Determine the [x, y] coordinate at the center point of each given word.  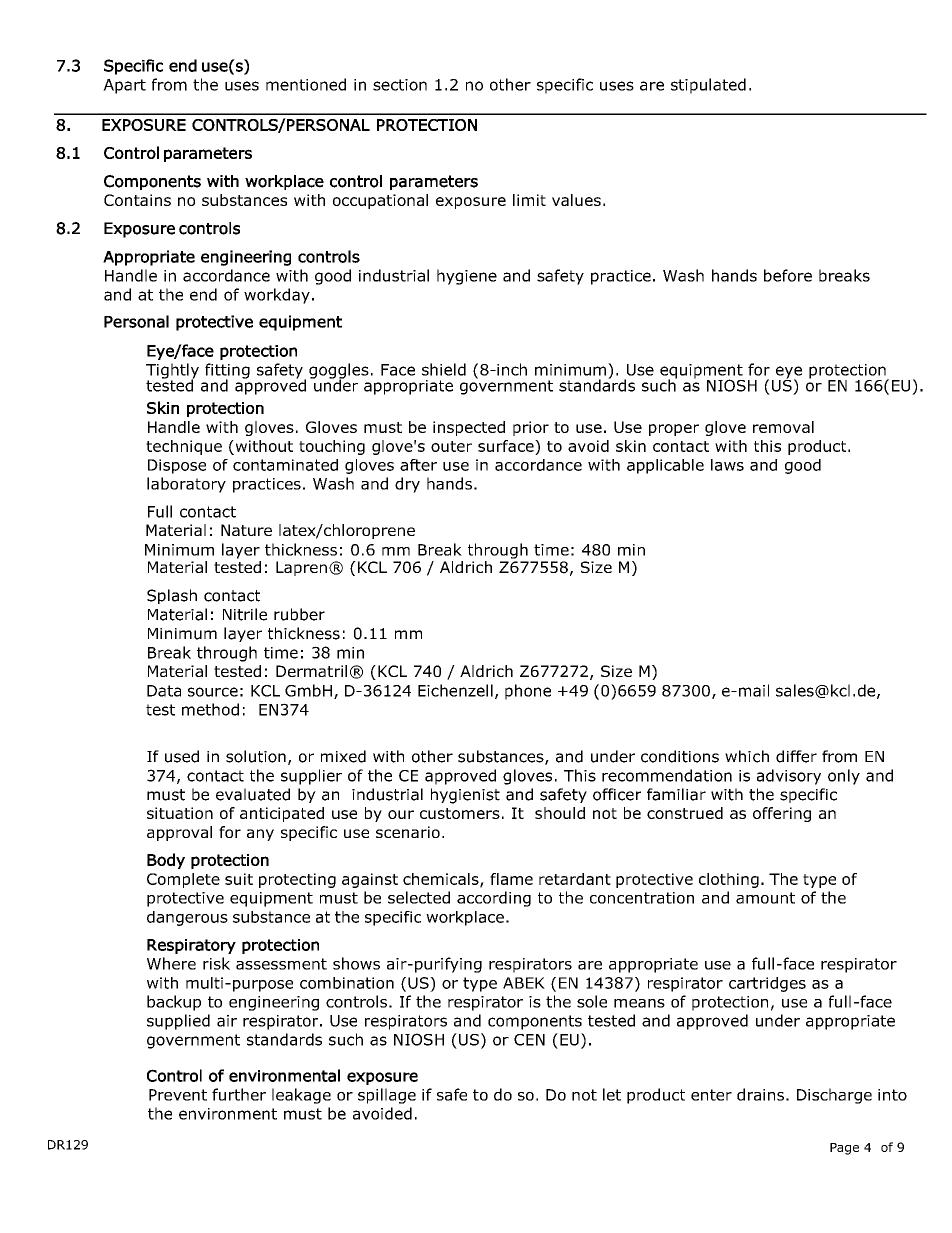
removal [783, 427]
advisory [789, 777]
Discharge [834, 1096]
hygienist [465, 796]
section [400, 85]
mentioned [306, 84]
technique [184, 447]
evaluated [253, 794]
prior [531, 428]
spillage [387, 1096]
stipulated [708, 86]
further [239, 1094]
